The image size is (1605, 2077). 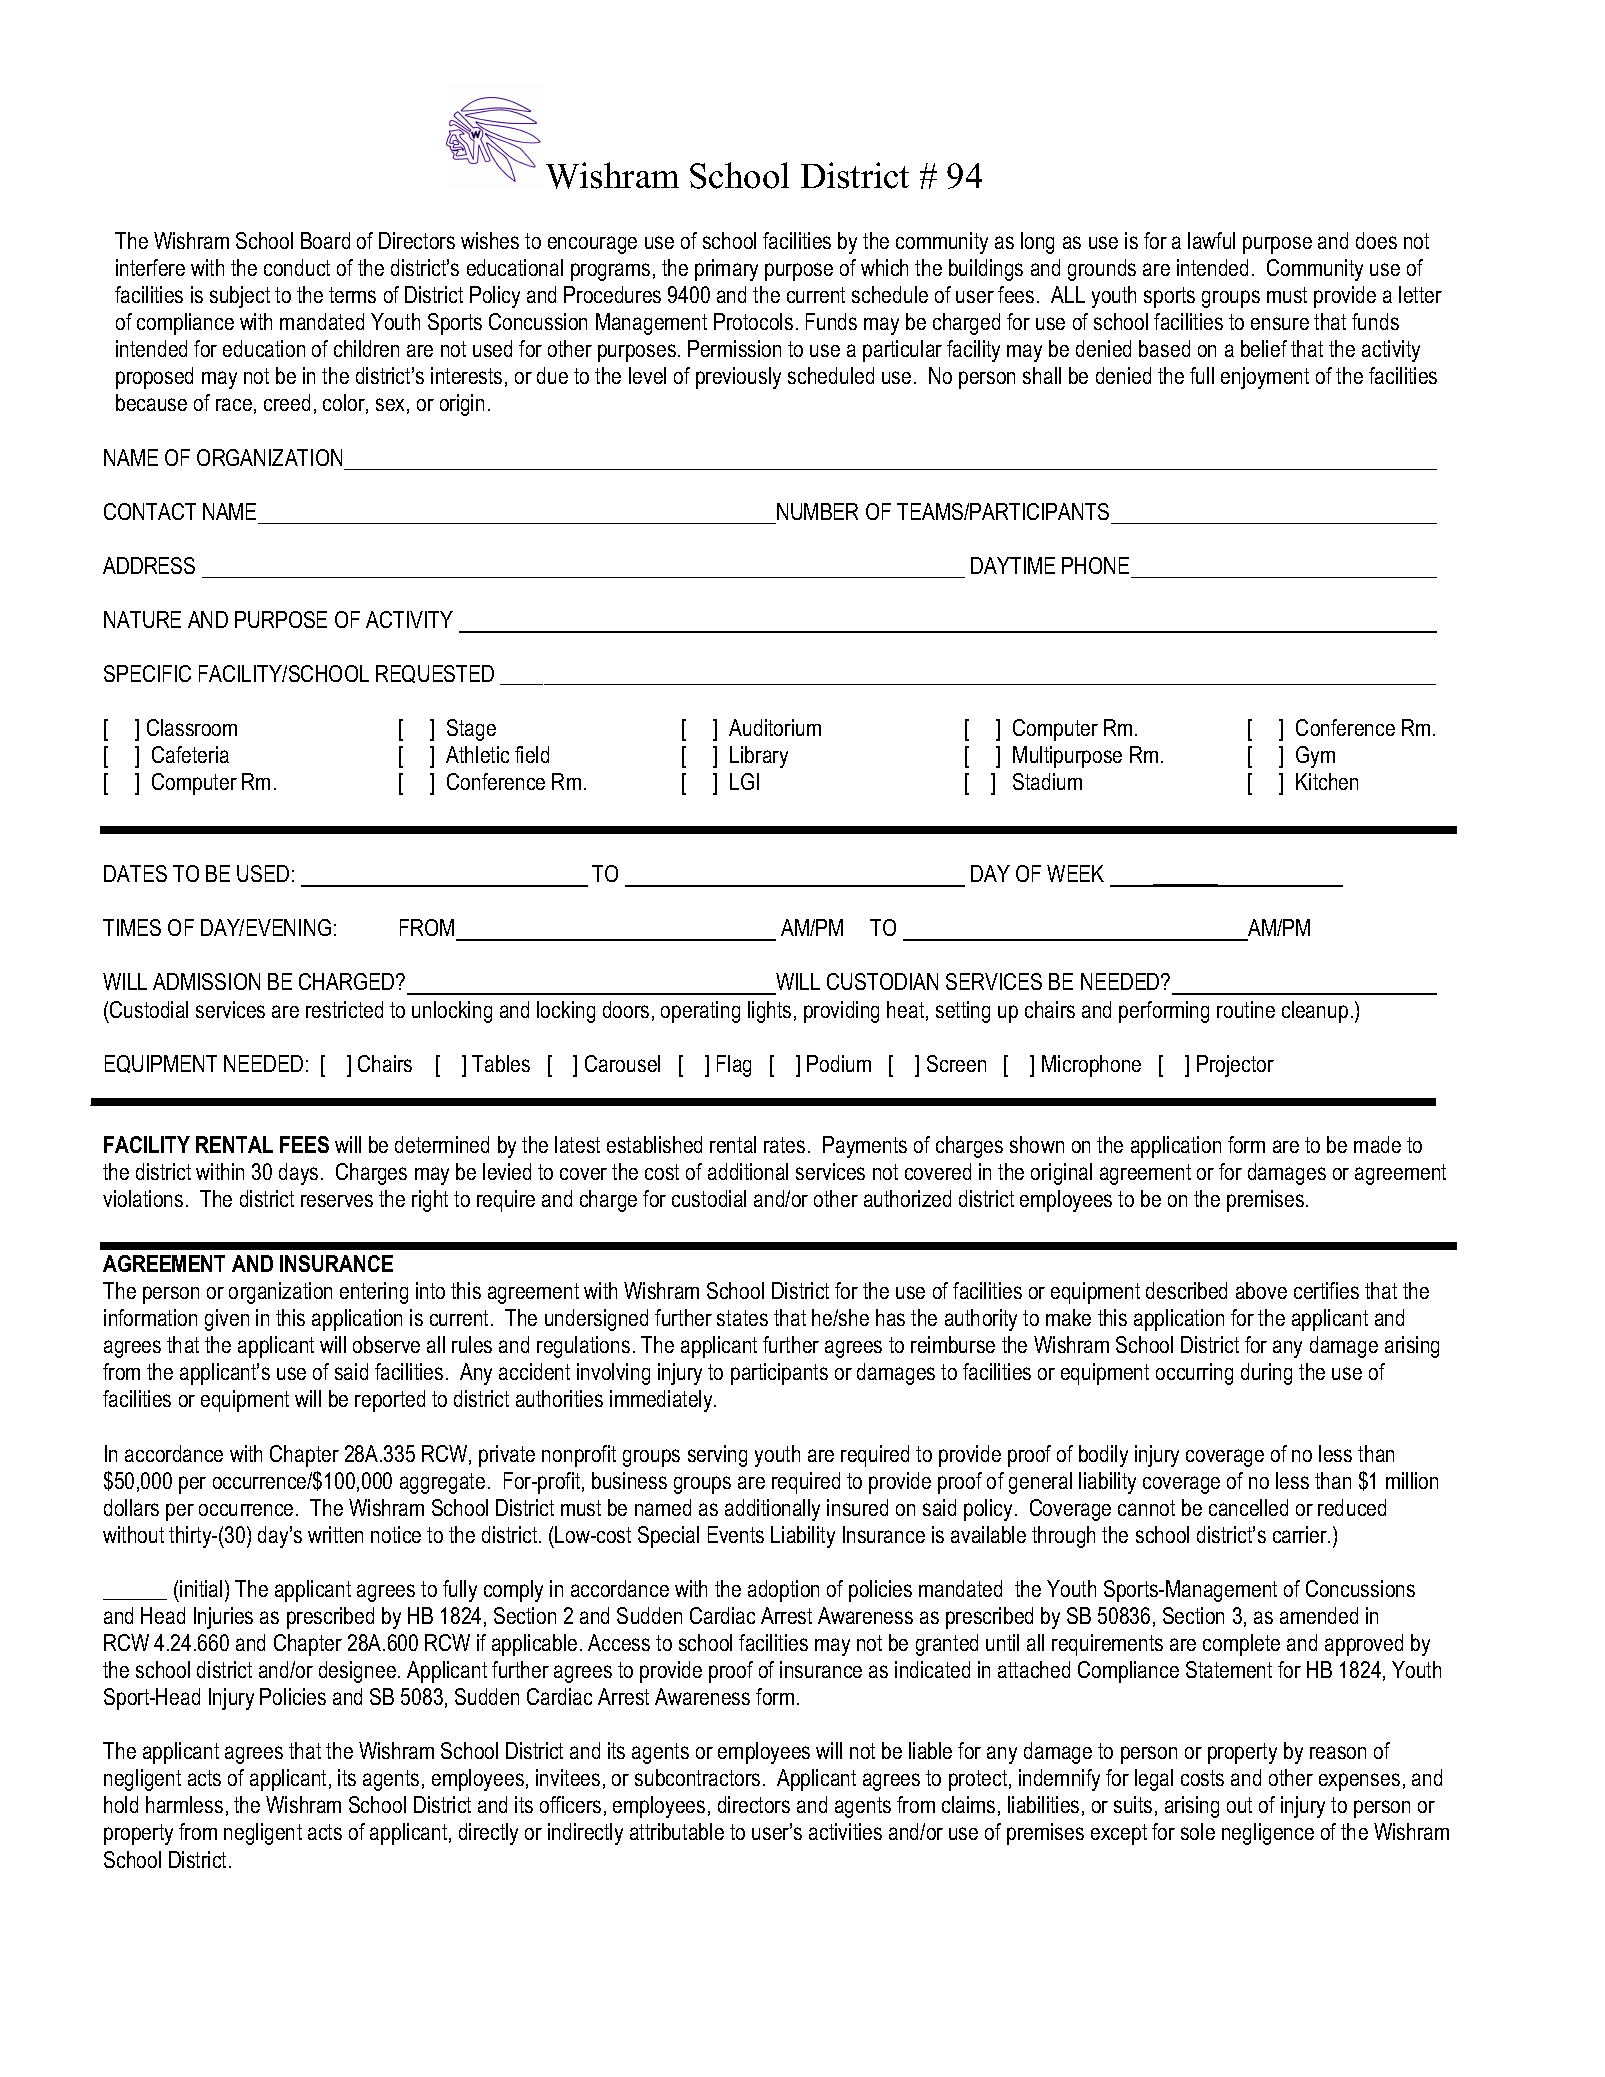 What do you see at coordinates (726, 270) in the document?
I see `primary` at bounding box center [726, 270].
